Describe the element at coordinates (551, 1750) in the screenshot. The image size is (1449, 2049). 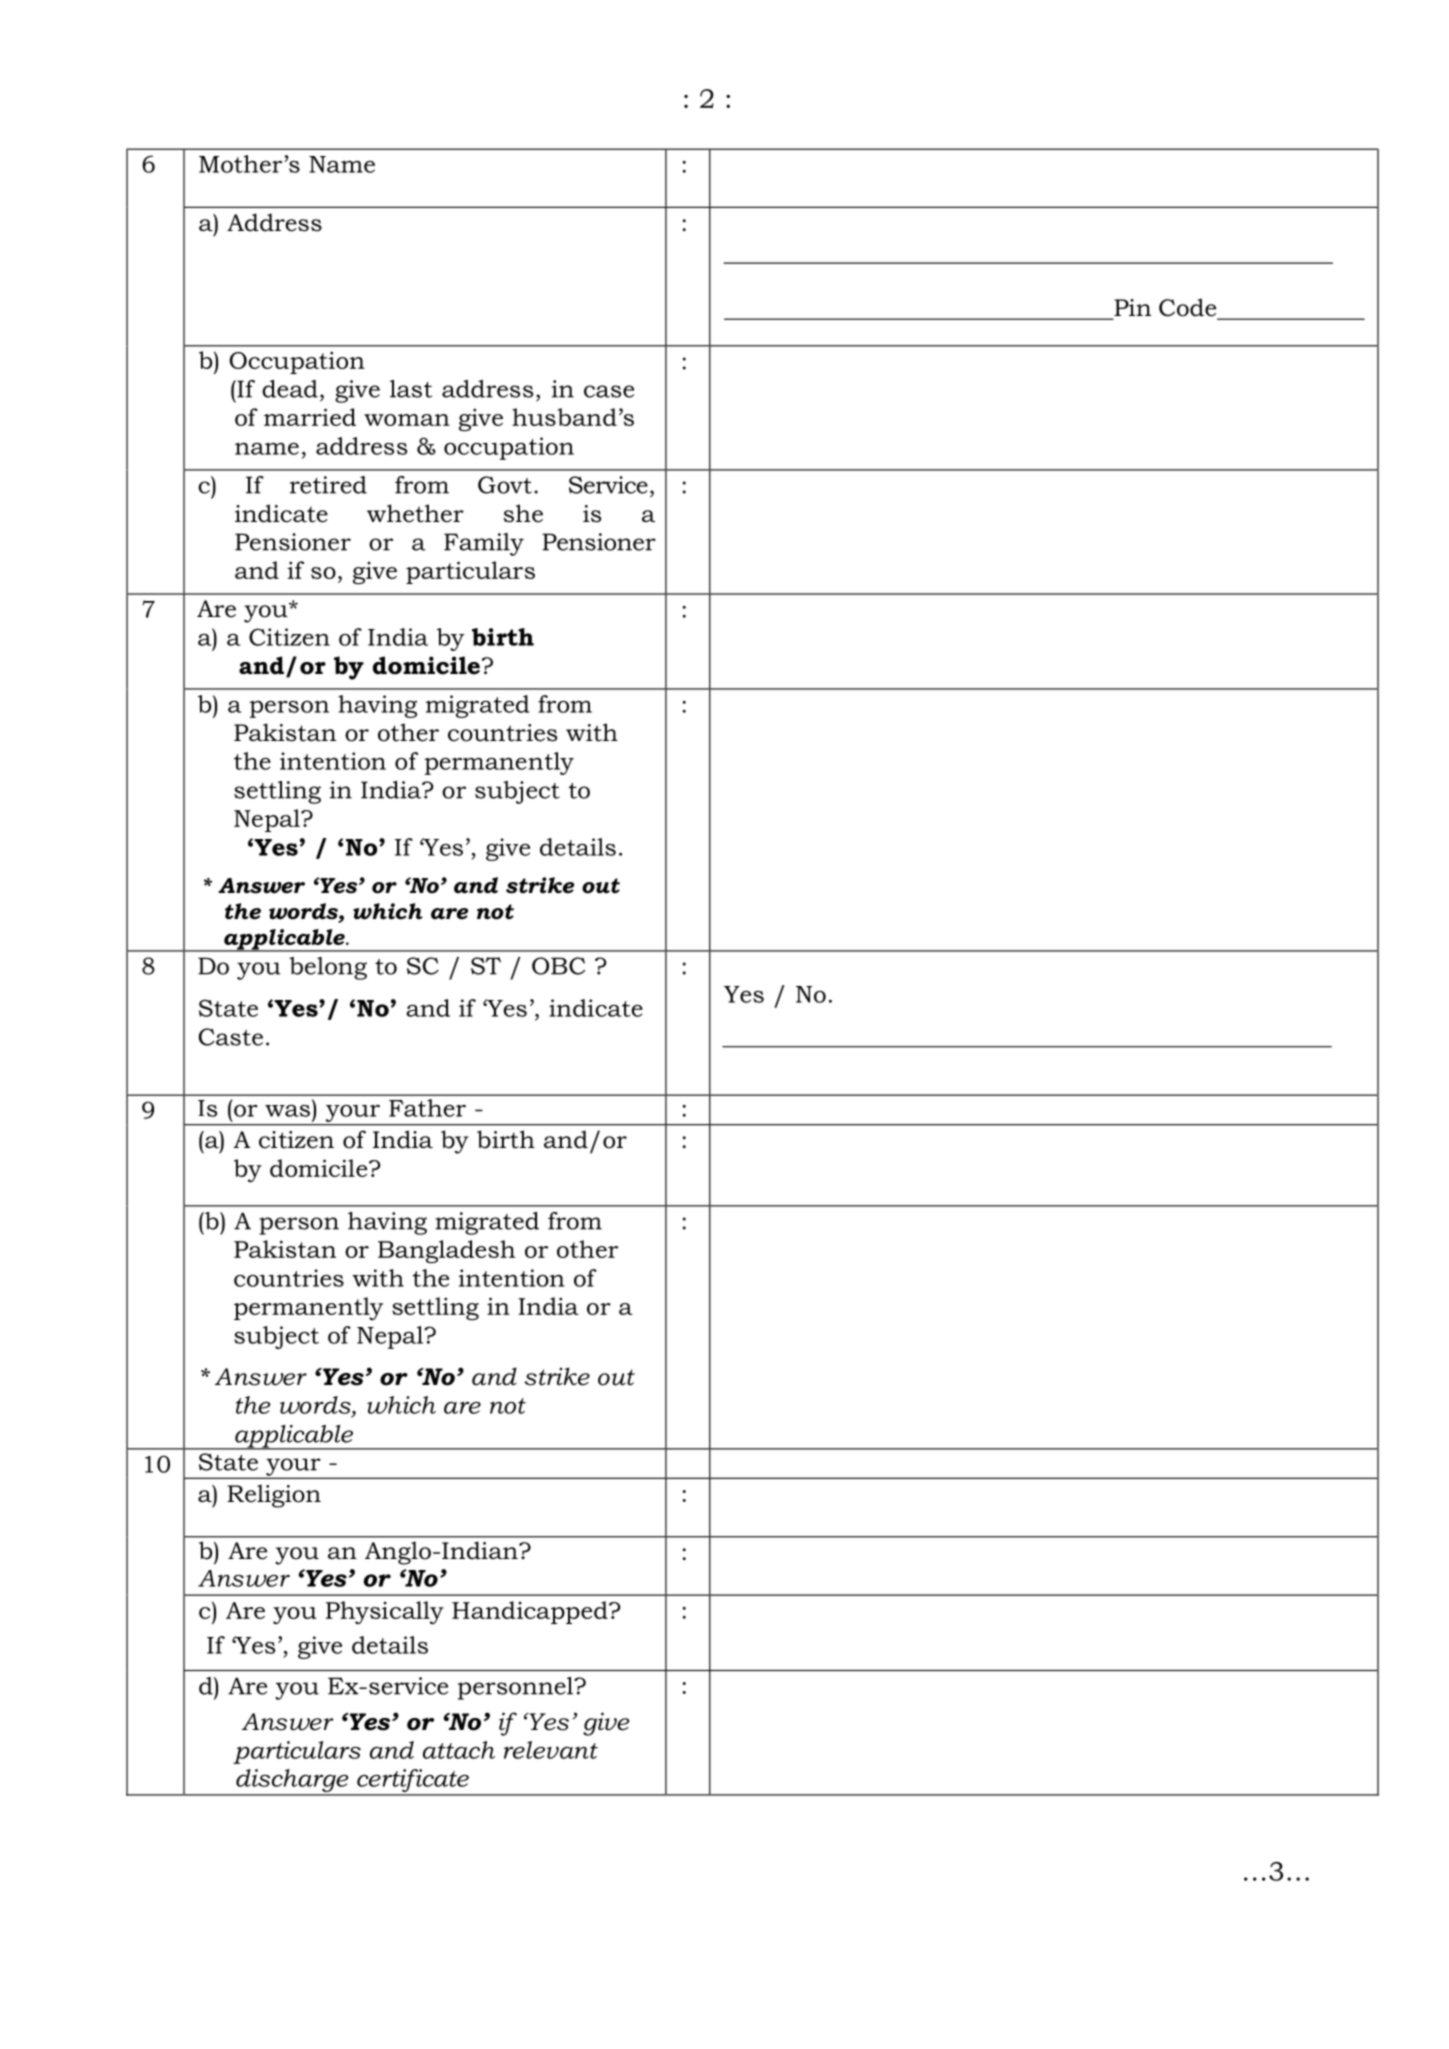
I see `relevant` at that location.
